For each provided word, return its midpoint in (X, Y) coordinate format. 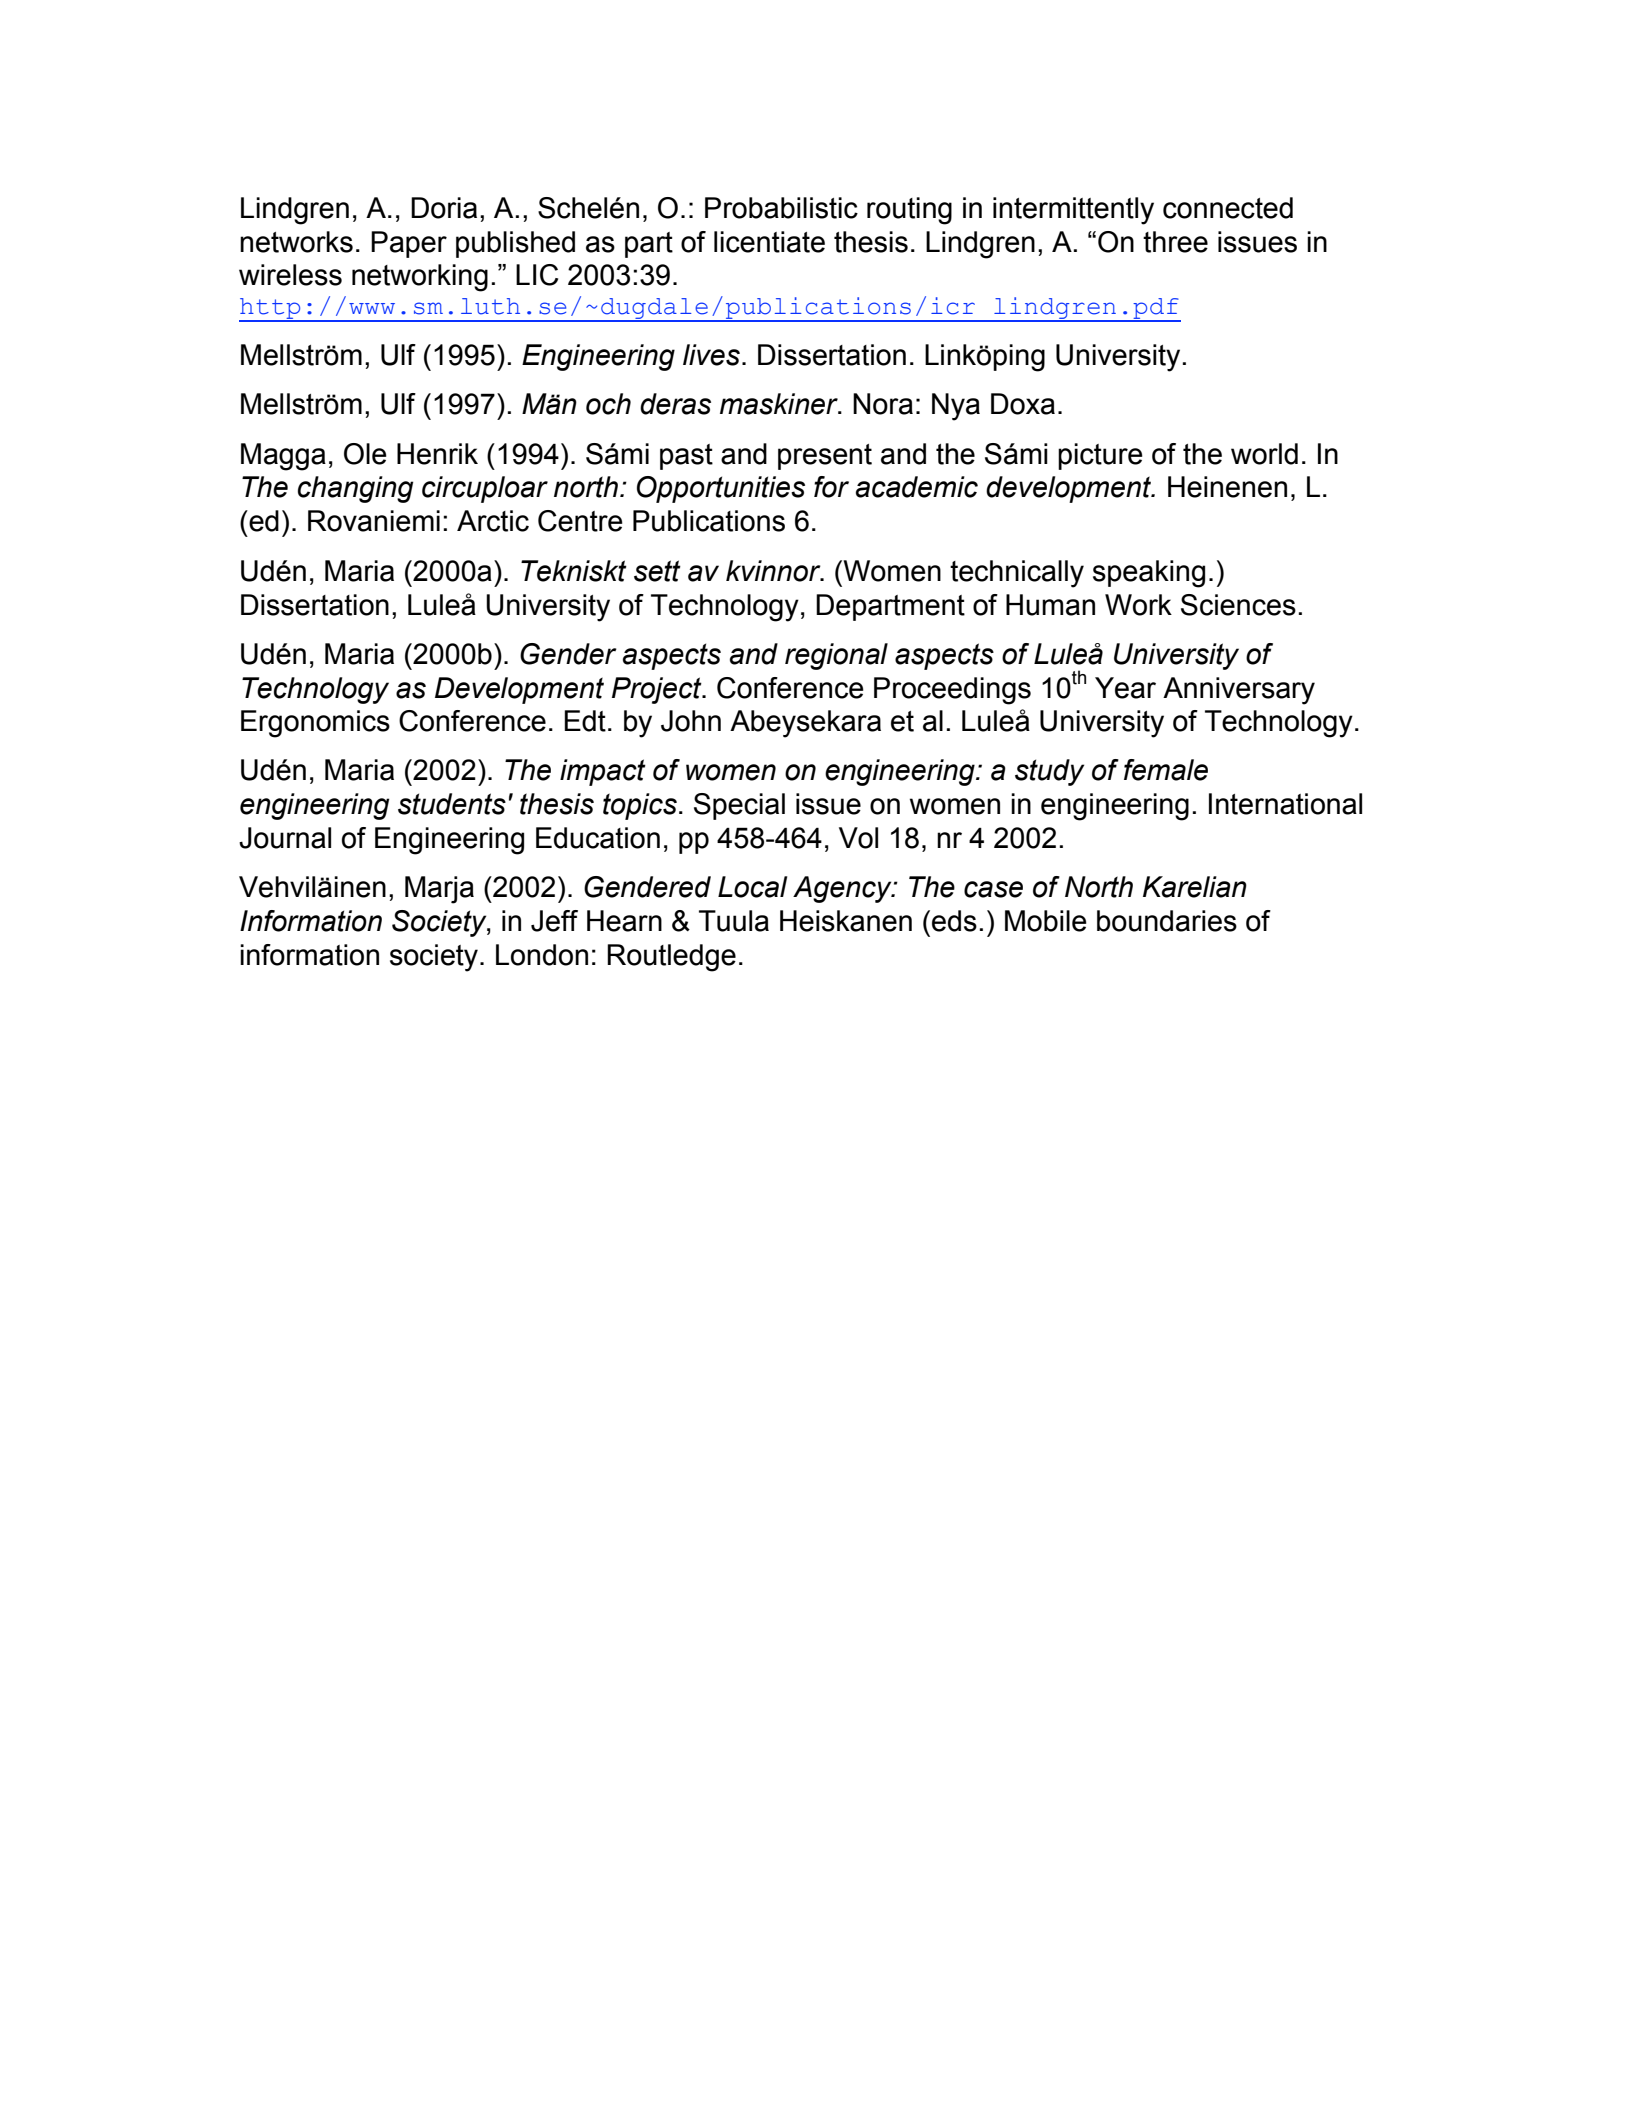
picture (1100, 456)
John (691, 721)
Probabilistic (781, 208)
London (542, 955)
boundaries (1167, 921)
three (1175, 242)
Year (1125, 688)
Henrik (437, 454)
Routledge (671, 958)
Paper (409, 244)
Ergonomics (315, 724)
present (825, 457)
